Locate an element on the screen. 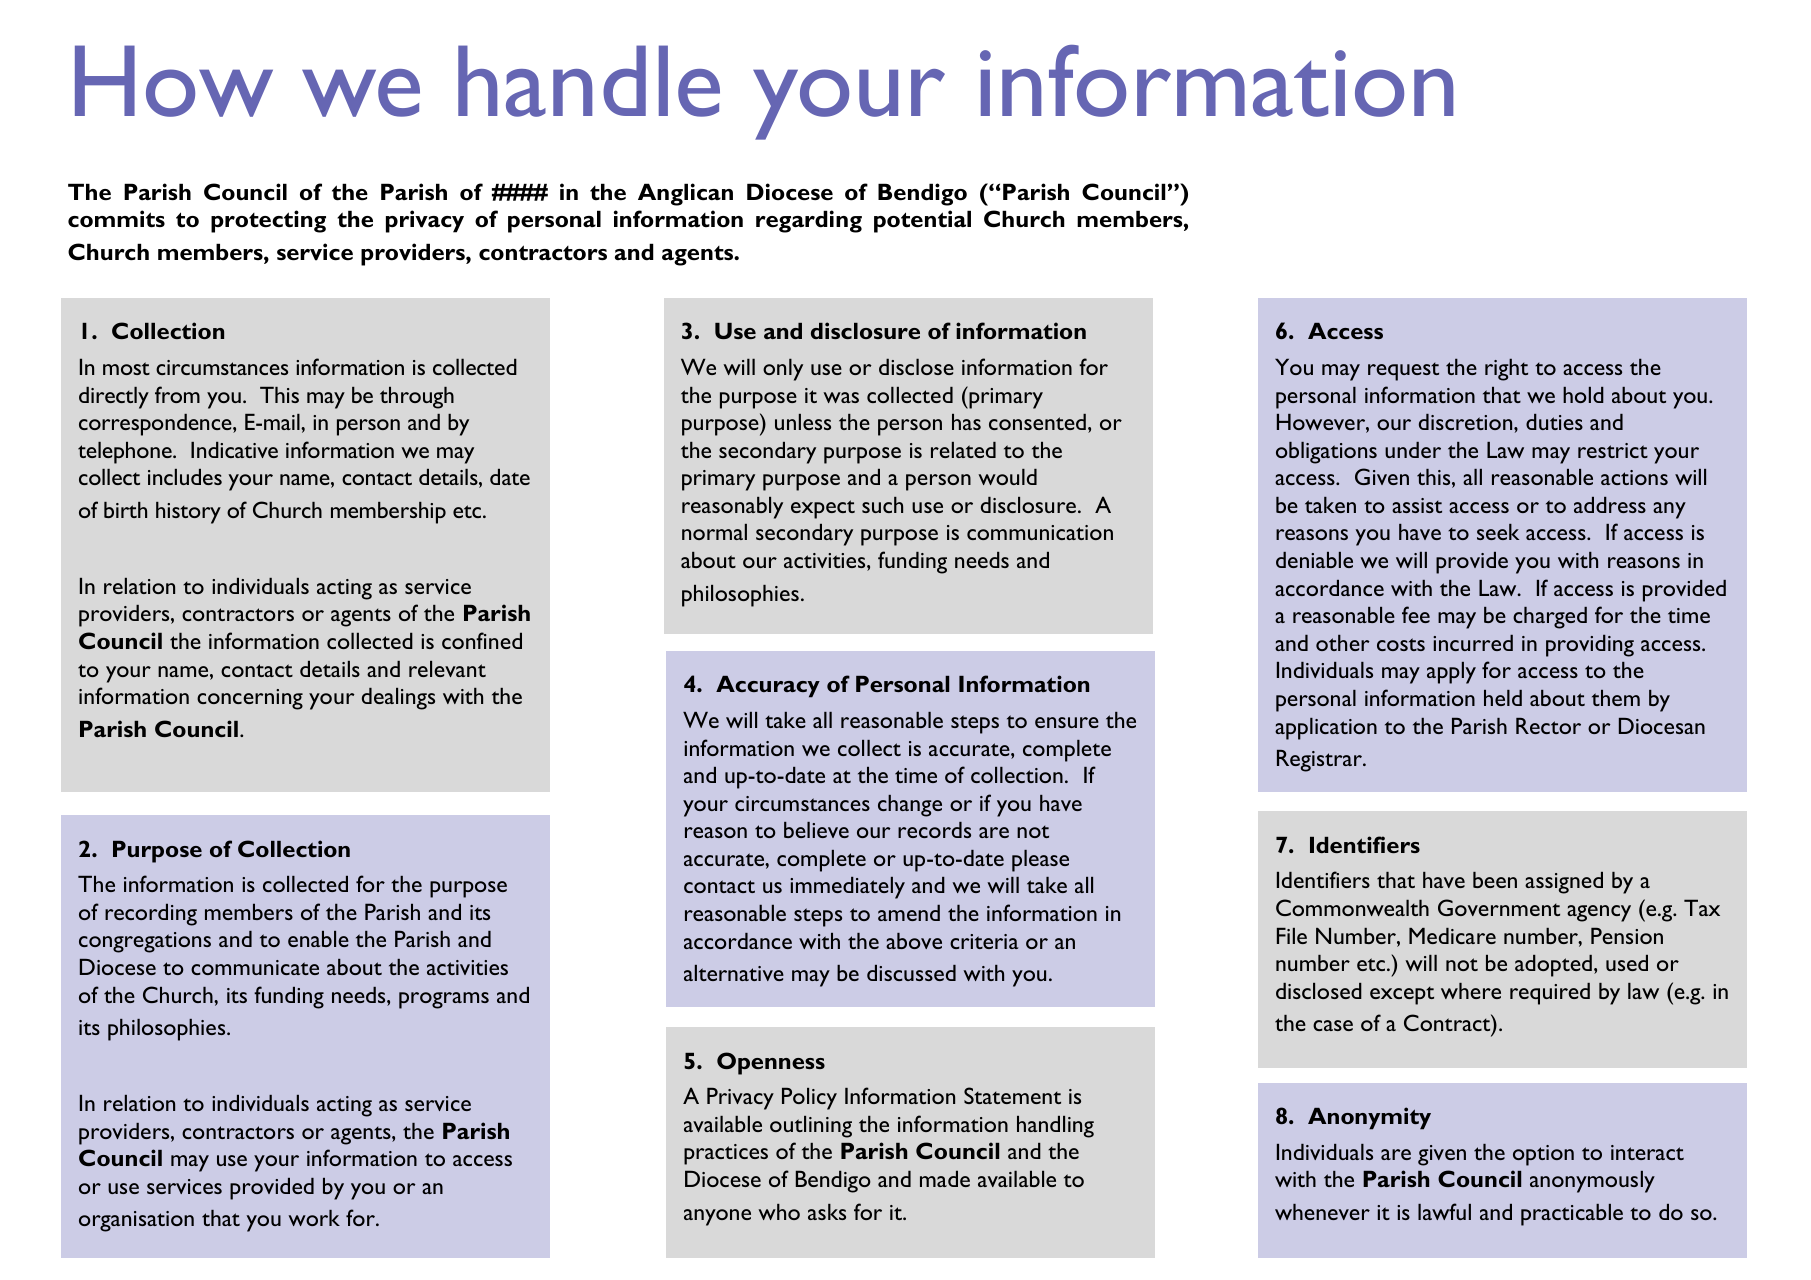  discussed is located at coordinates (911, 973).
